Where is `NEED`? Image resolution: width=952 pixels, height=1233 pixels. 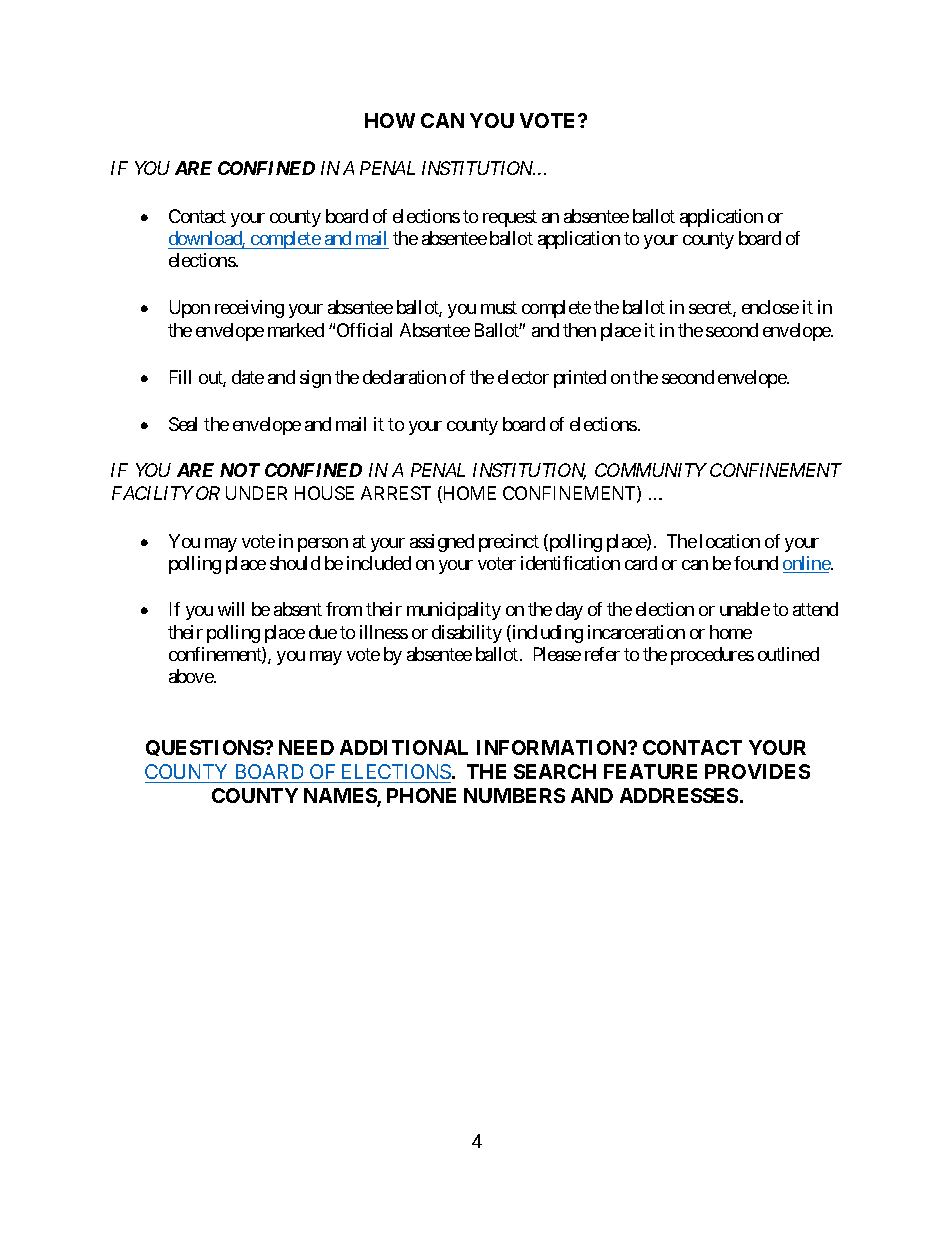
NEED is located at coordinates (306, 747).
